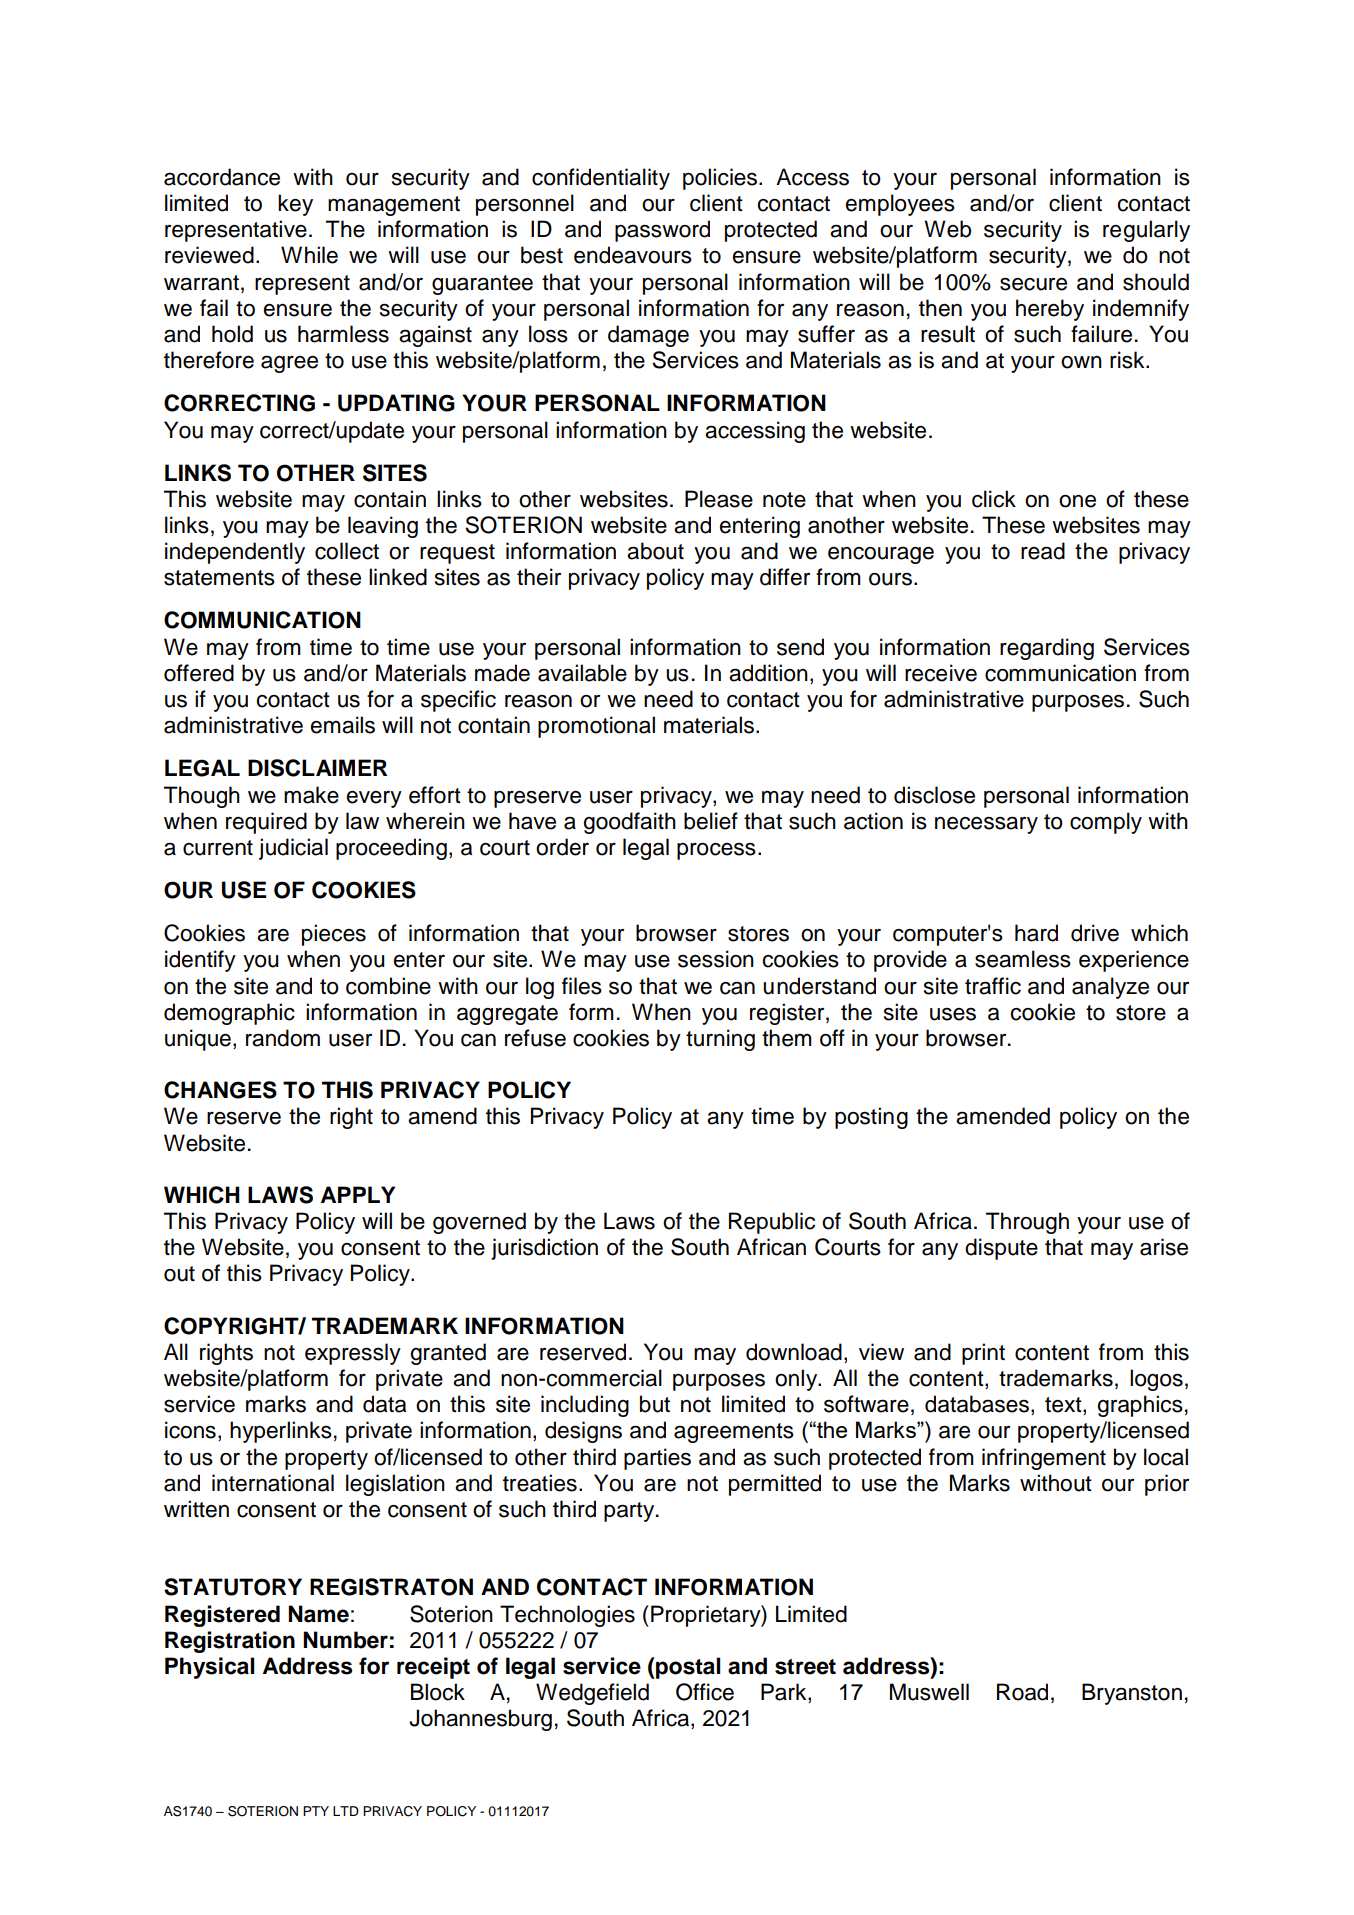 This image has height=1915, width=1354. What do you see at coordinates (1023, 959) in the image?
I see `seamless` at bounding box center [1023, 959].
